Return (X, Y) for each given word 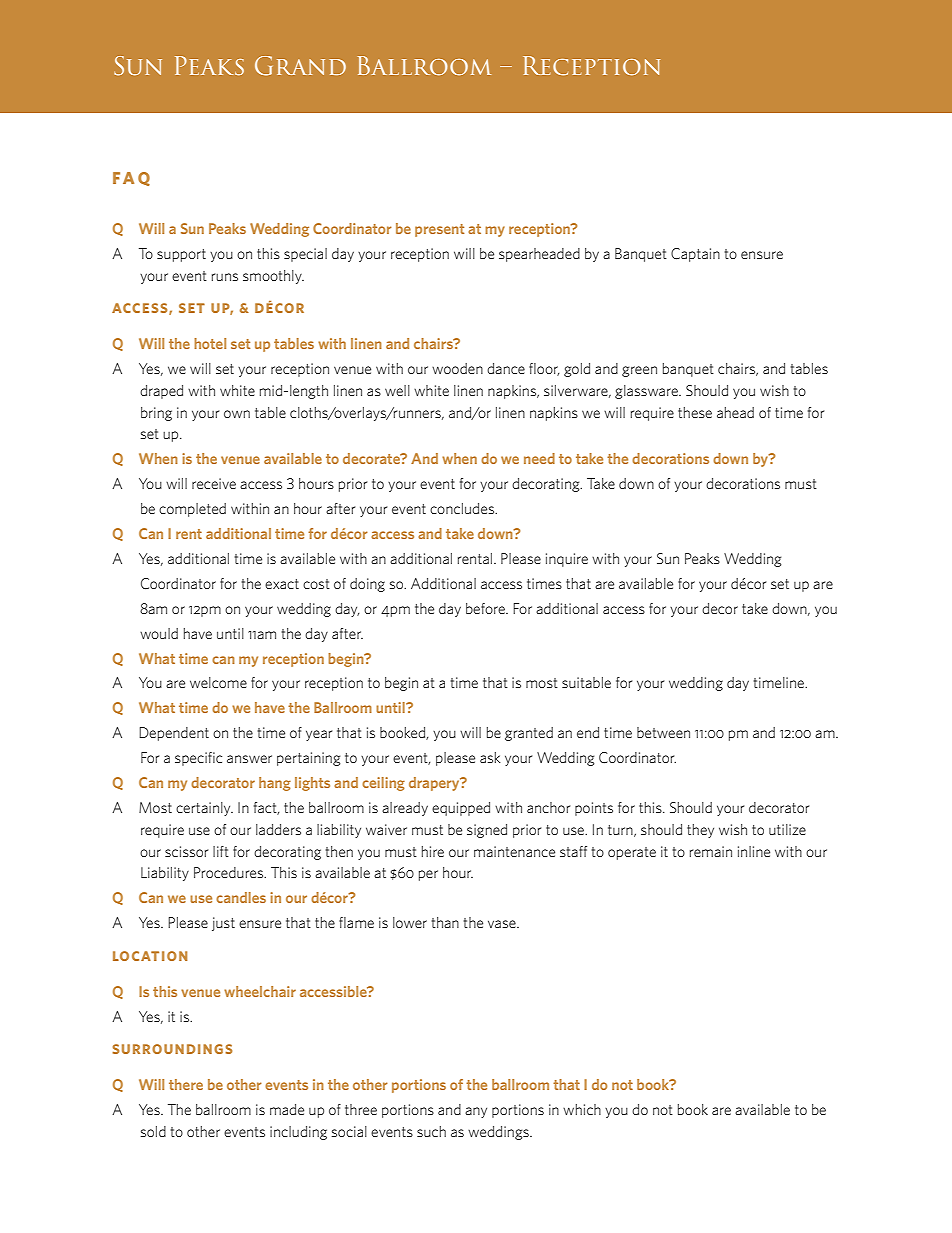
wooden (457, 368)
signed (487, 831)
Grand (300, 66)
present (439, 230)
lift (221, 851)
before (486, 608)
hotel (210, 343)
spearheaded (539, 255)
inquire (567, 560)
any (476, 1112)
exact (282, 584)
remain (711, 851)
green (639, 371)
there (186, 1084)
